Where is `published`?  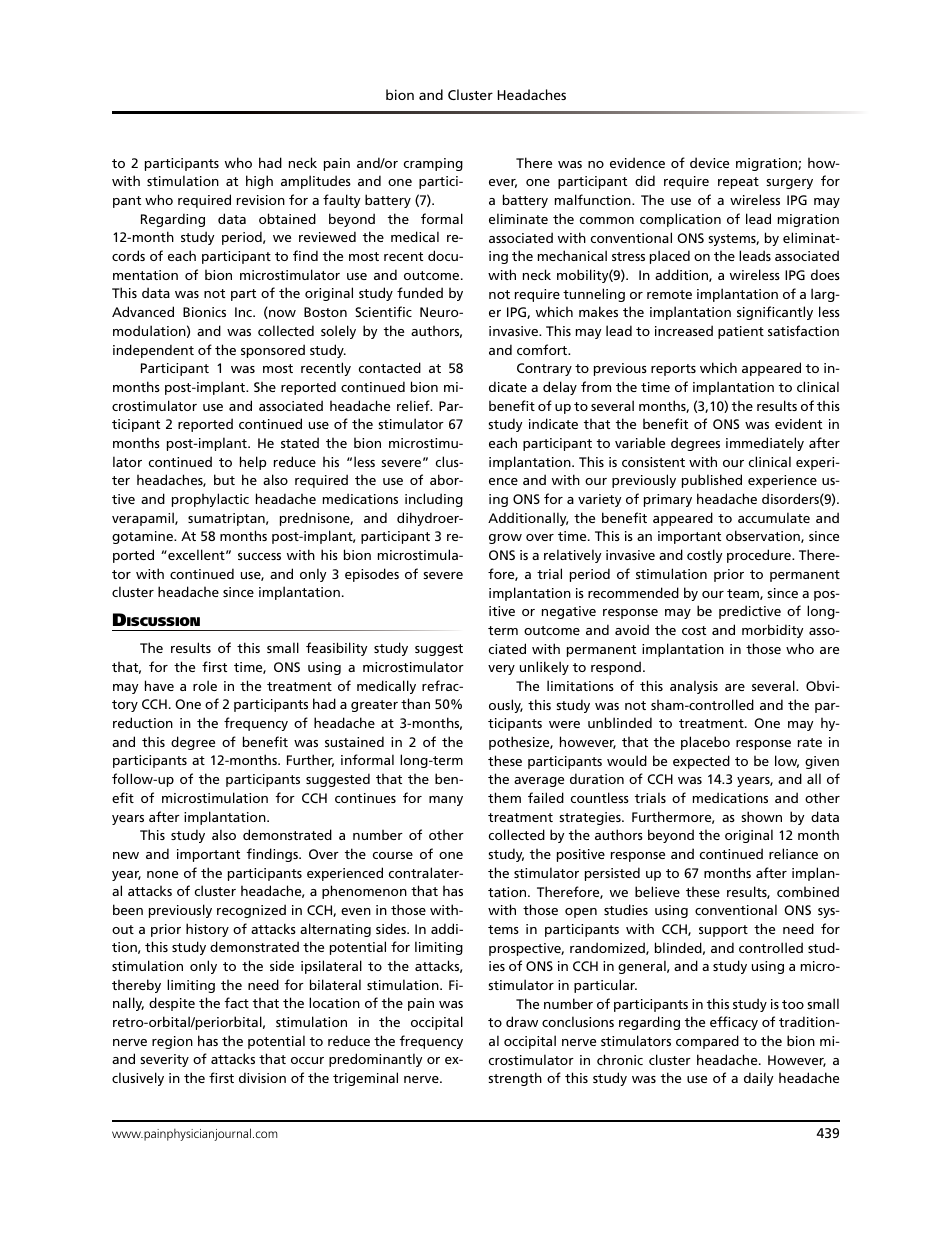
published is located at coordinates (712, 481).
